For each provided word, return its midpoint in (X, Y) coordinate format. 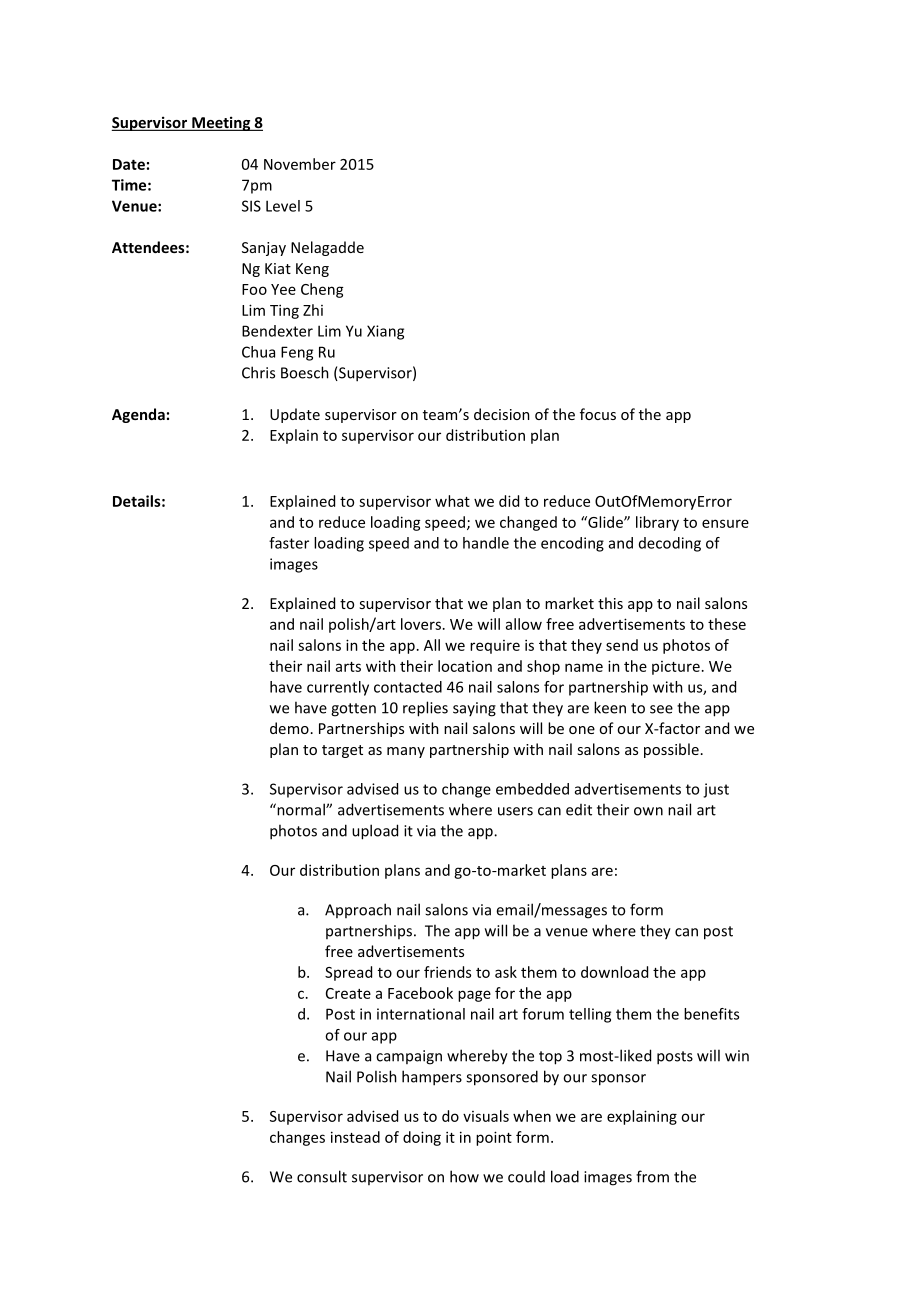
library (657, 523)
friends (447, 972)
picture (676, 668)
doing (422, 1138)
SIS (251, 206)
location (465, 666)
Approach (358, 910)
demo (289, 728)
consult (322, 1176)
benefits (711, 1014)
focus (598, 414)
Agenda (138, 415)
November (300, 164)
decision (502, 414)
